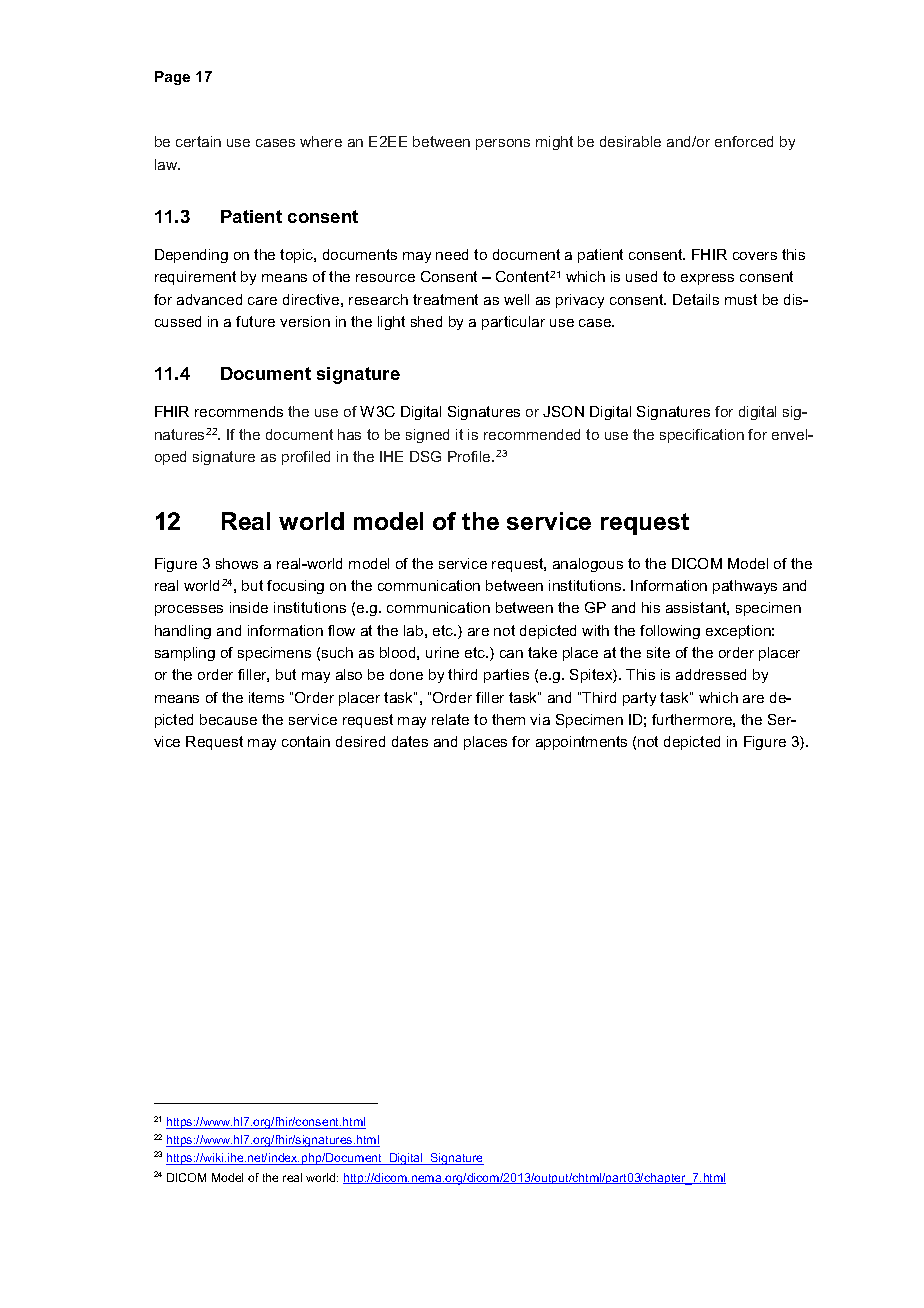 Image resolution: width=924 pixels, height=1308 pixels. Describe the element at coordinates (630, 141) in the document. I see `desirable` at that location.
